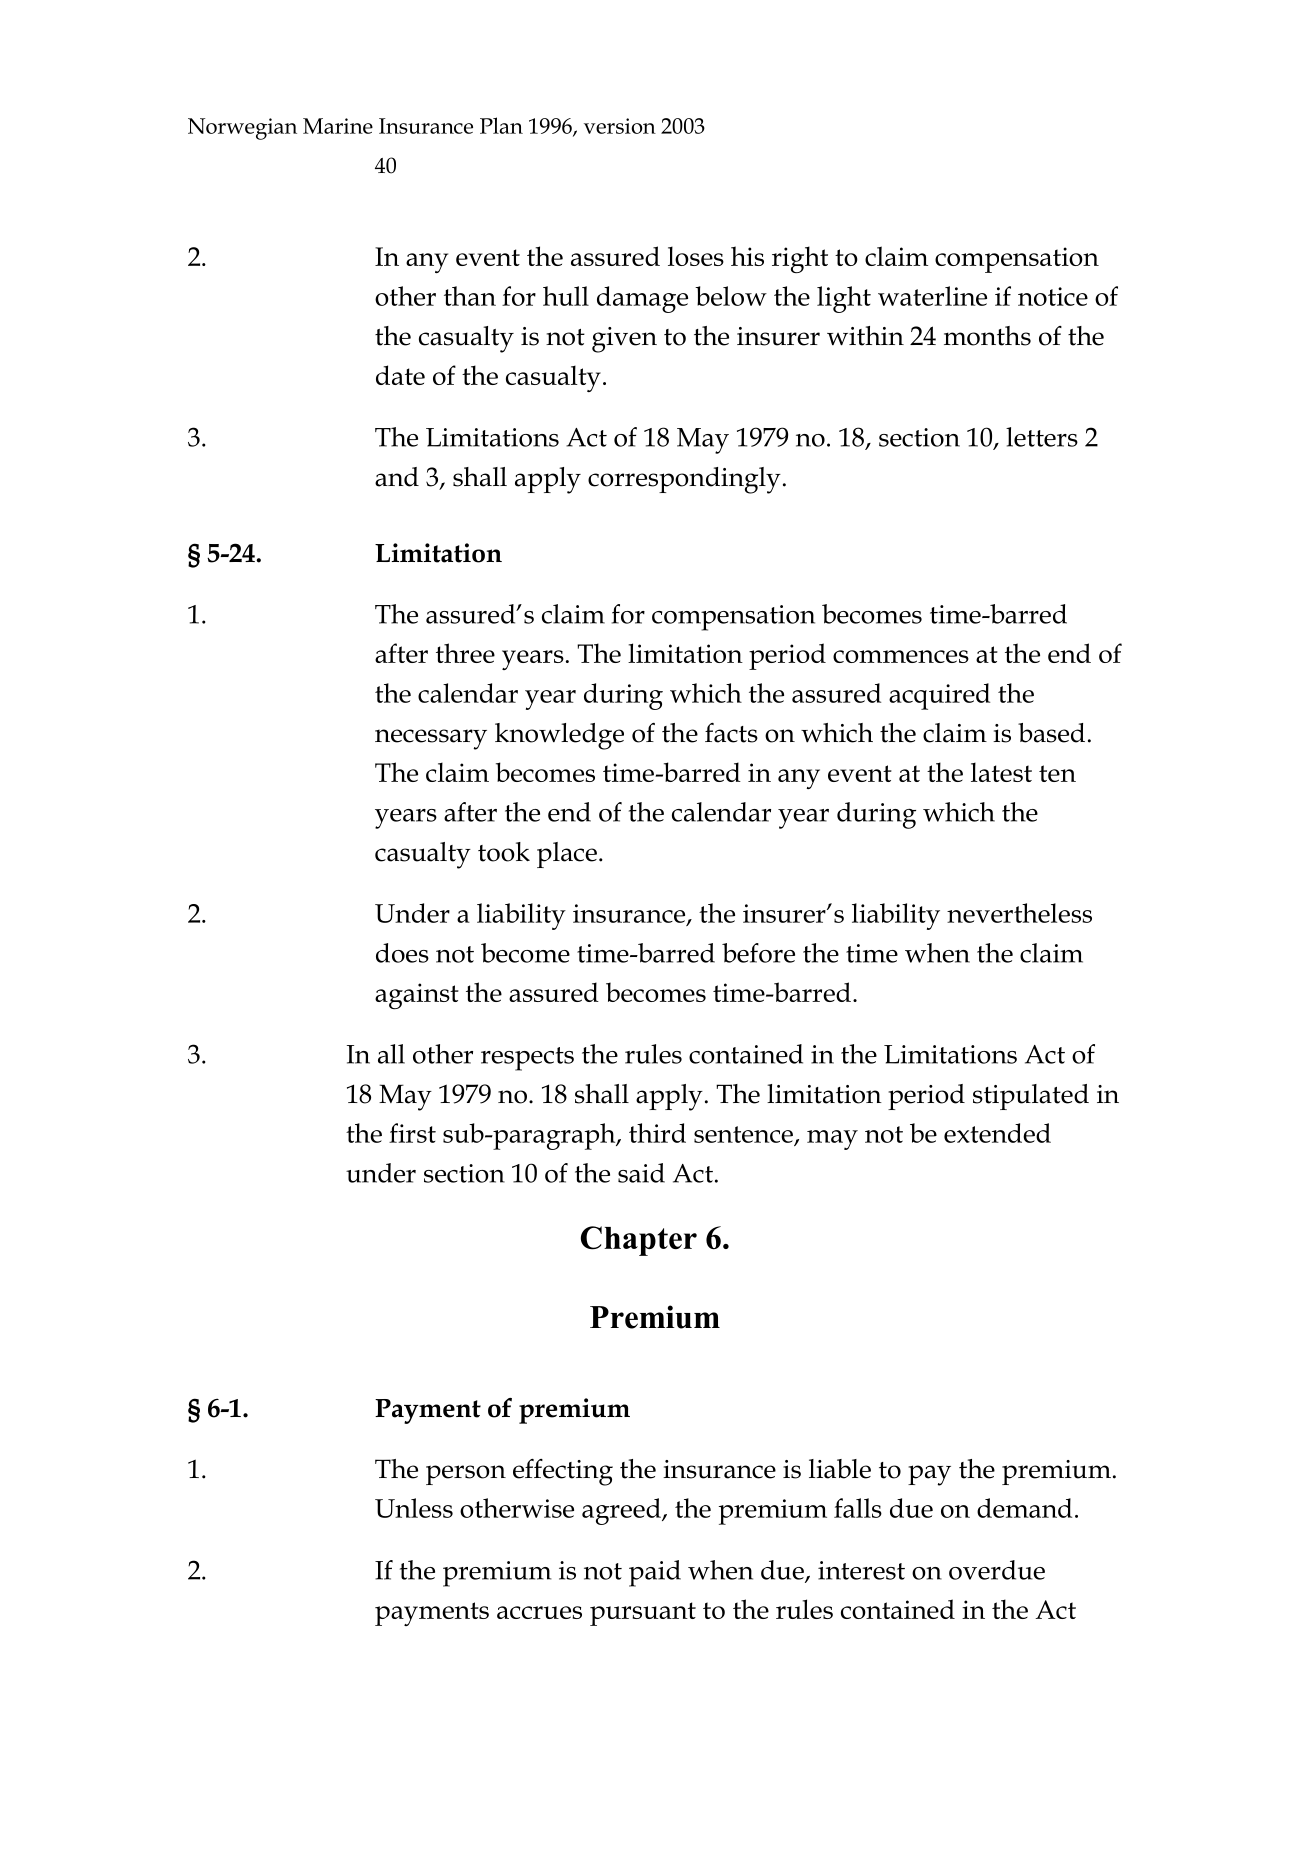 The image size is (1310, 1854). I want to click on Marine, so click(338, 126).
